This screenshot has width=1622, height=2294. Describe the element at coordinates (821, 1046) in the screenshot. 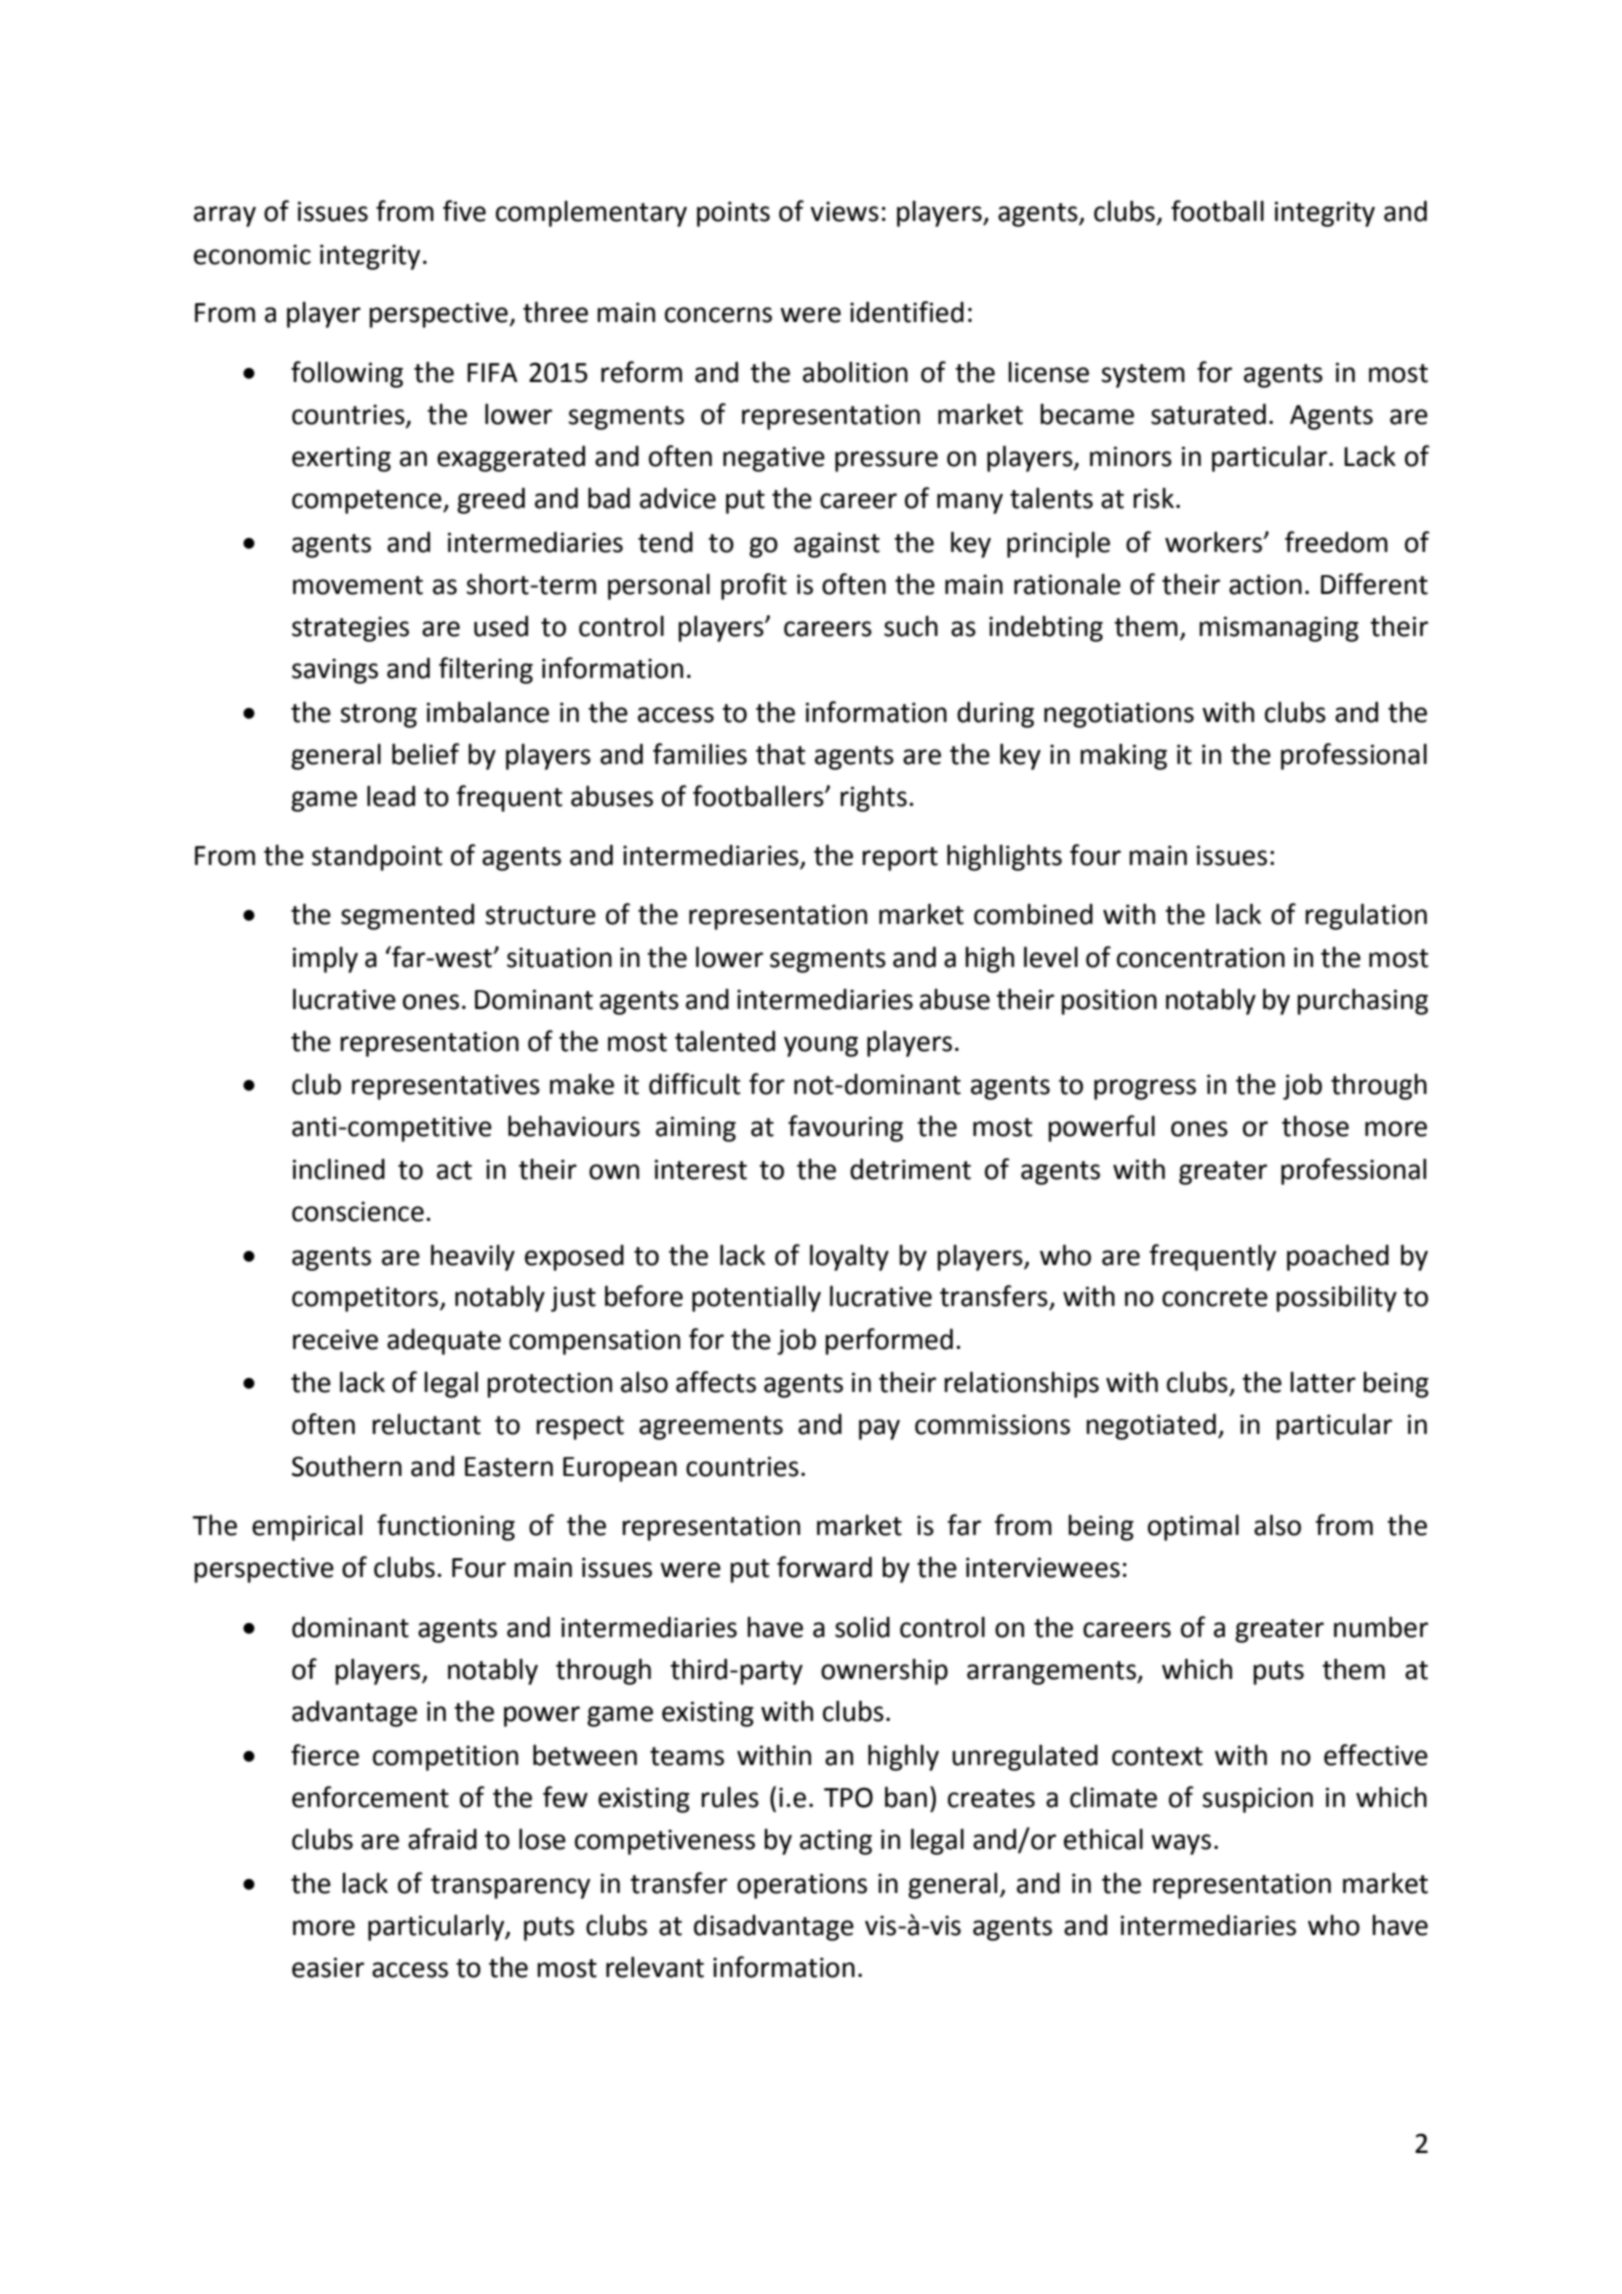

I see `young` at that location.
